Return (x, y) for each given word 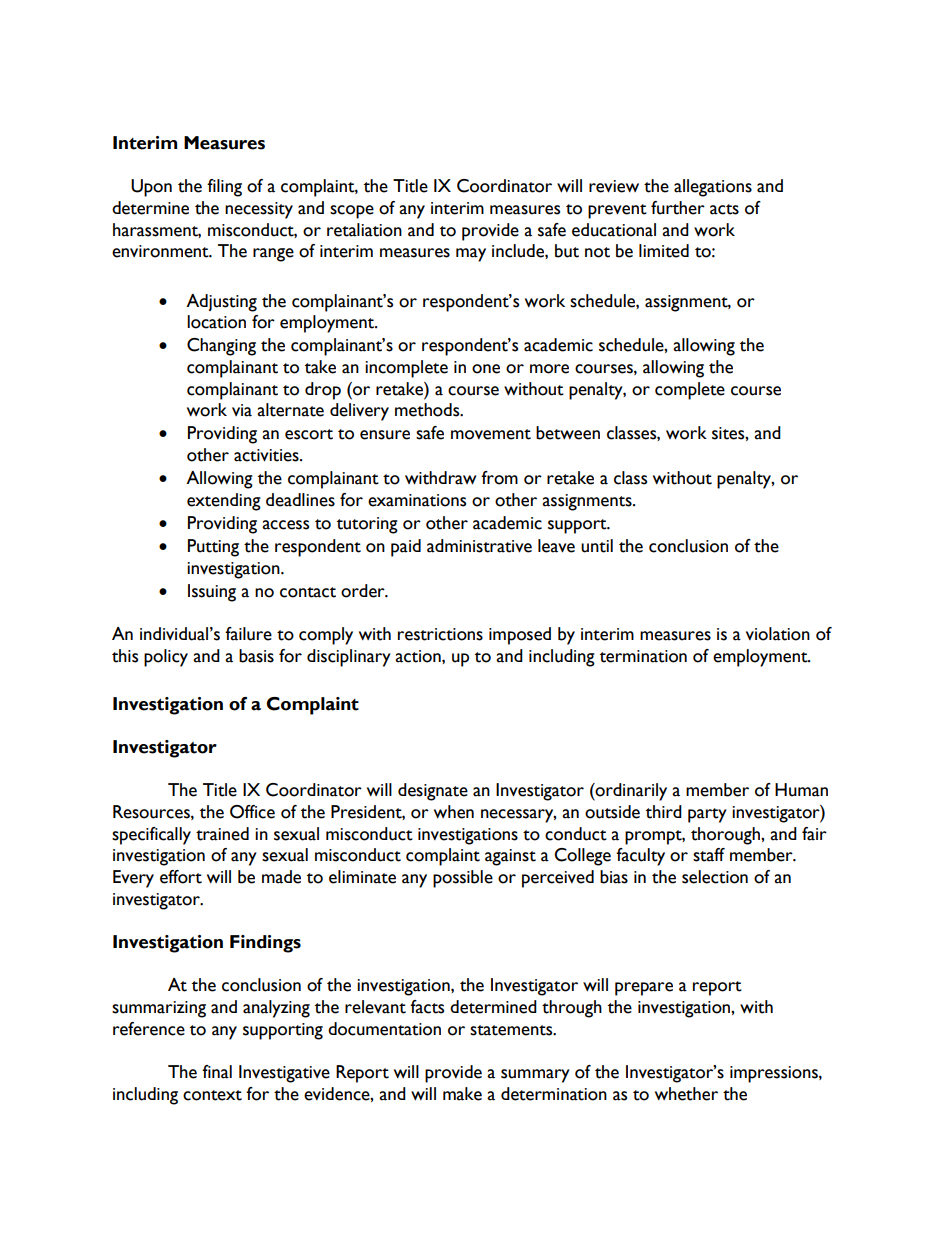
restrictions (440, 634)
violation (778, 634)
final (217, 1072)
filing (224, 188)
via (242, 410)
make (462, 1094)
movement (491, 434)
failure (248, 634)
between (568, 433)
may (471, 255)
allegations (713, 188)
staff (709, 855)
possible (463, 879)
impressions (775, 1074)
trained (222, 834)
